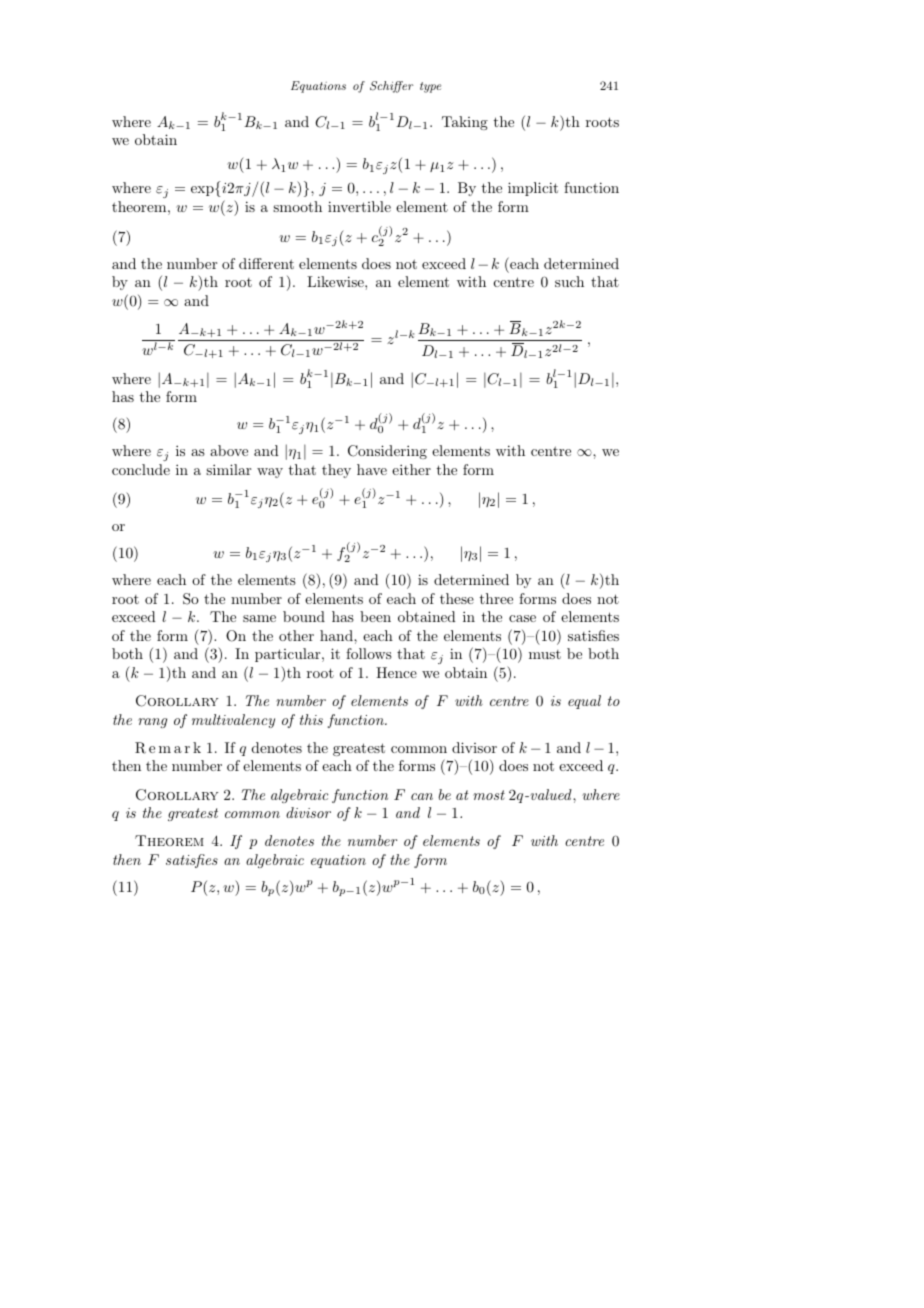  What do you see at coordinates (391, 87) in the screenshot?
I see `Schiffer` at bounding box center [391, 87].
